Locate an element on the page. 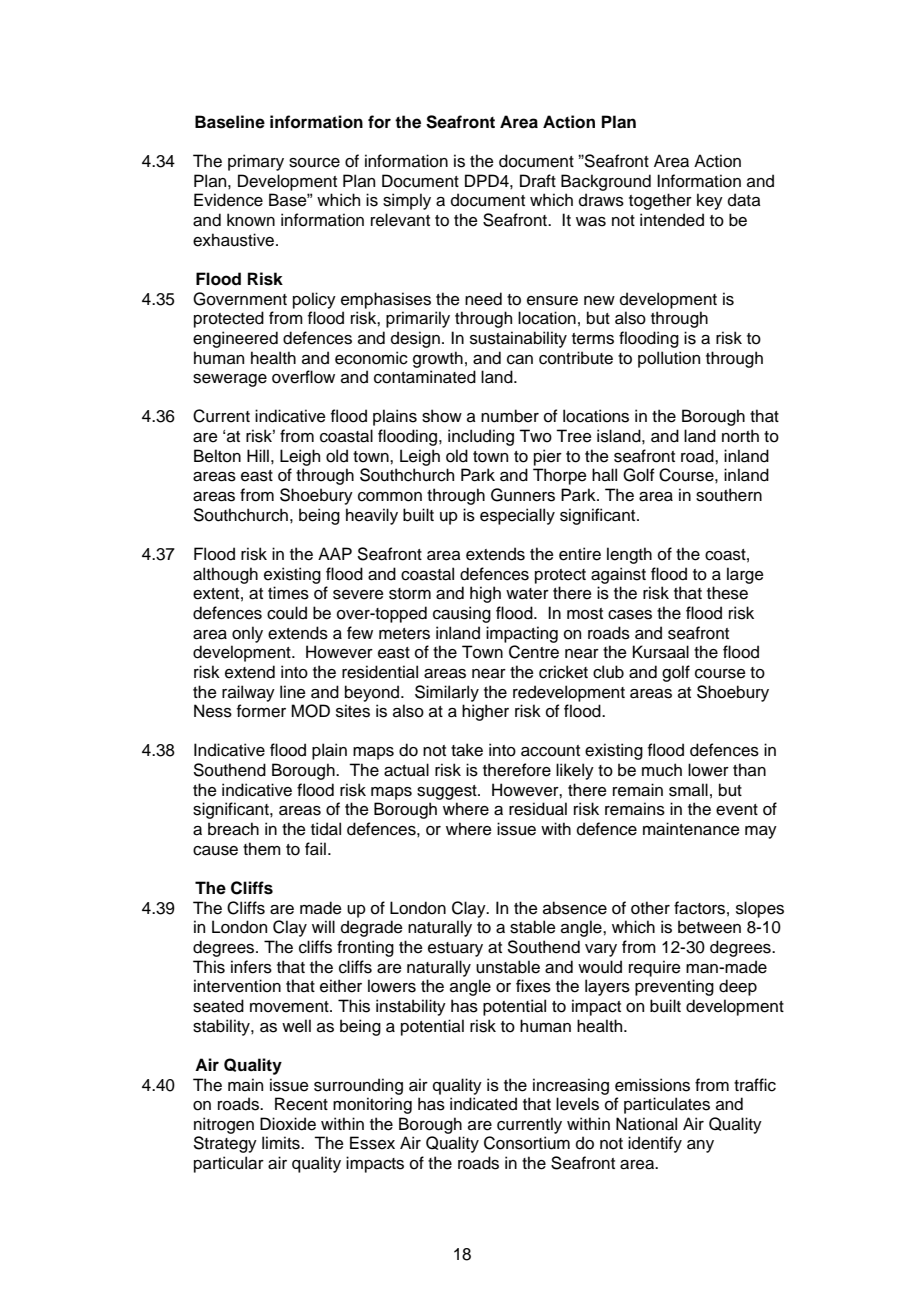 Image resolution: width=924 pixels, height=1308 pixels. key is located at coordinates (710, 201).
